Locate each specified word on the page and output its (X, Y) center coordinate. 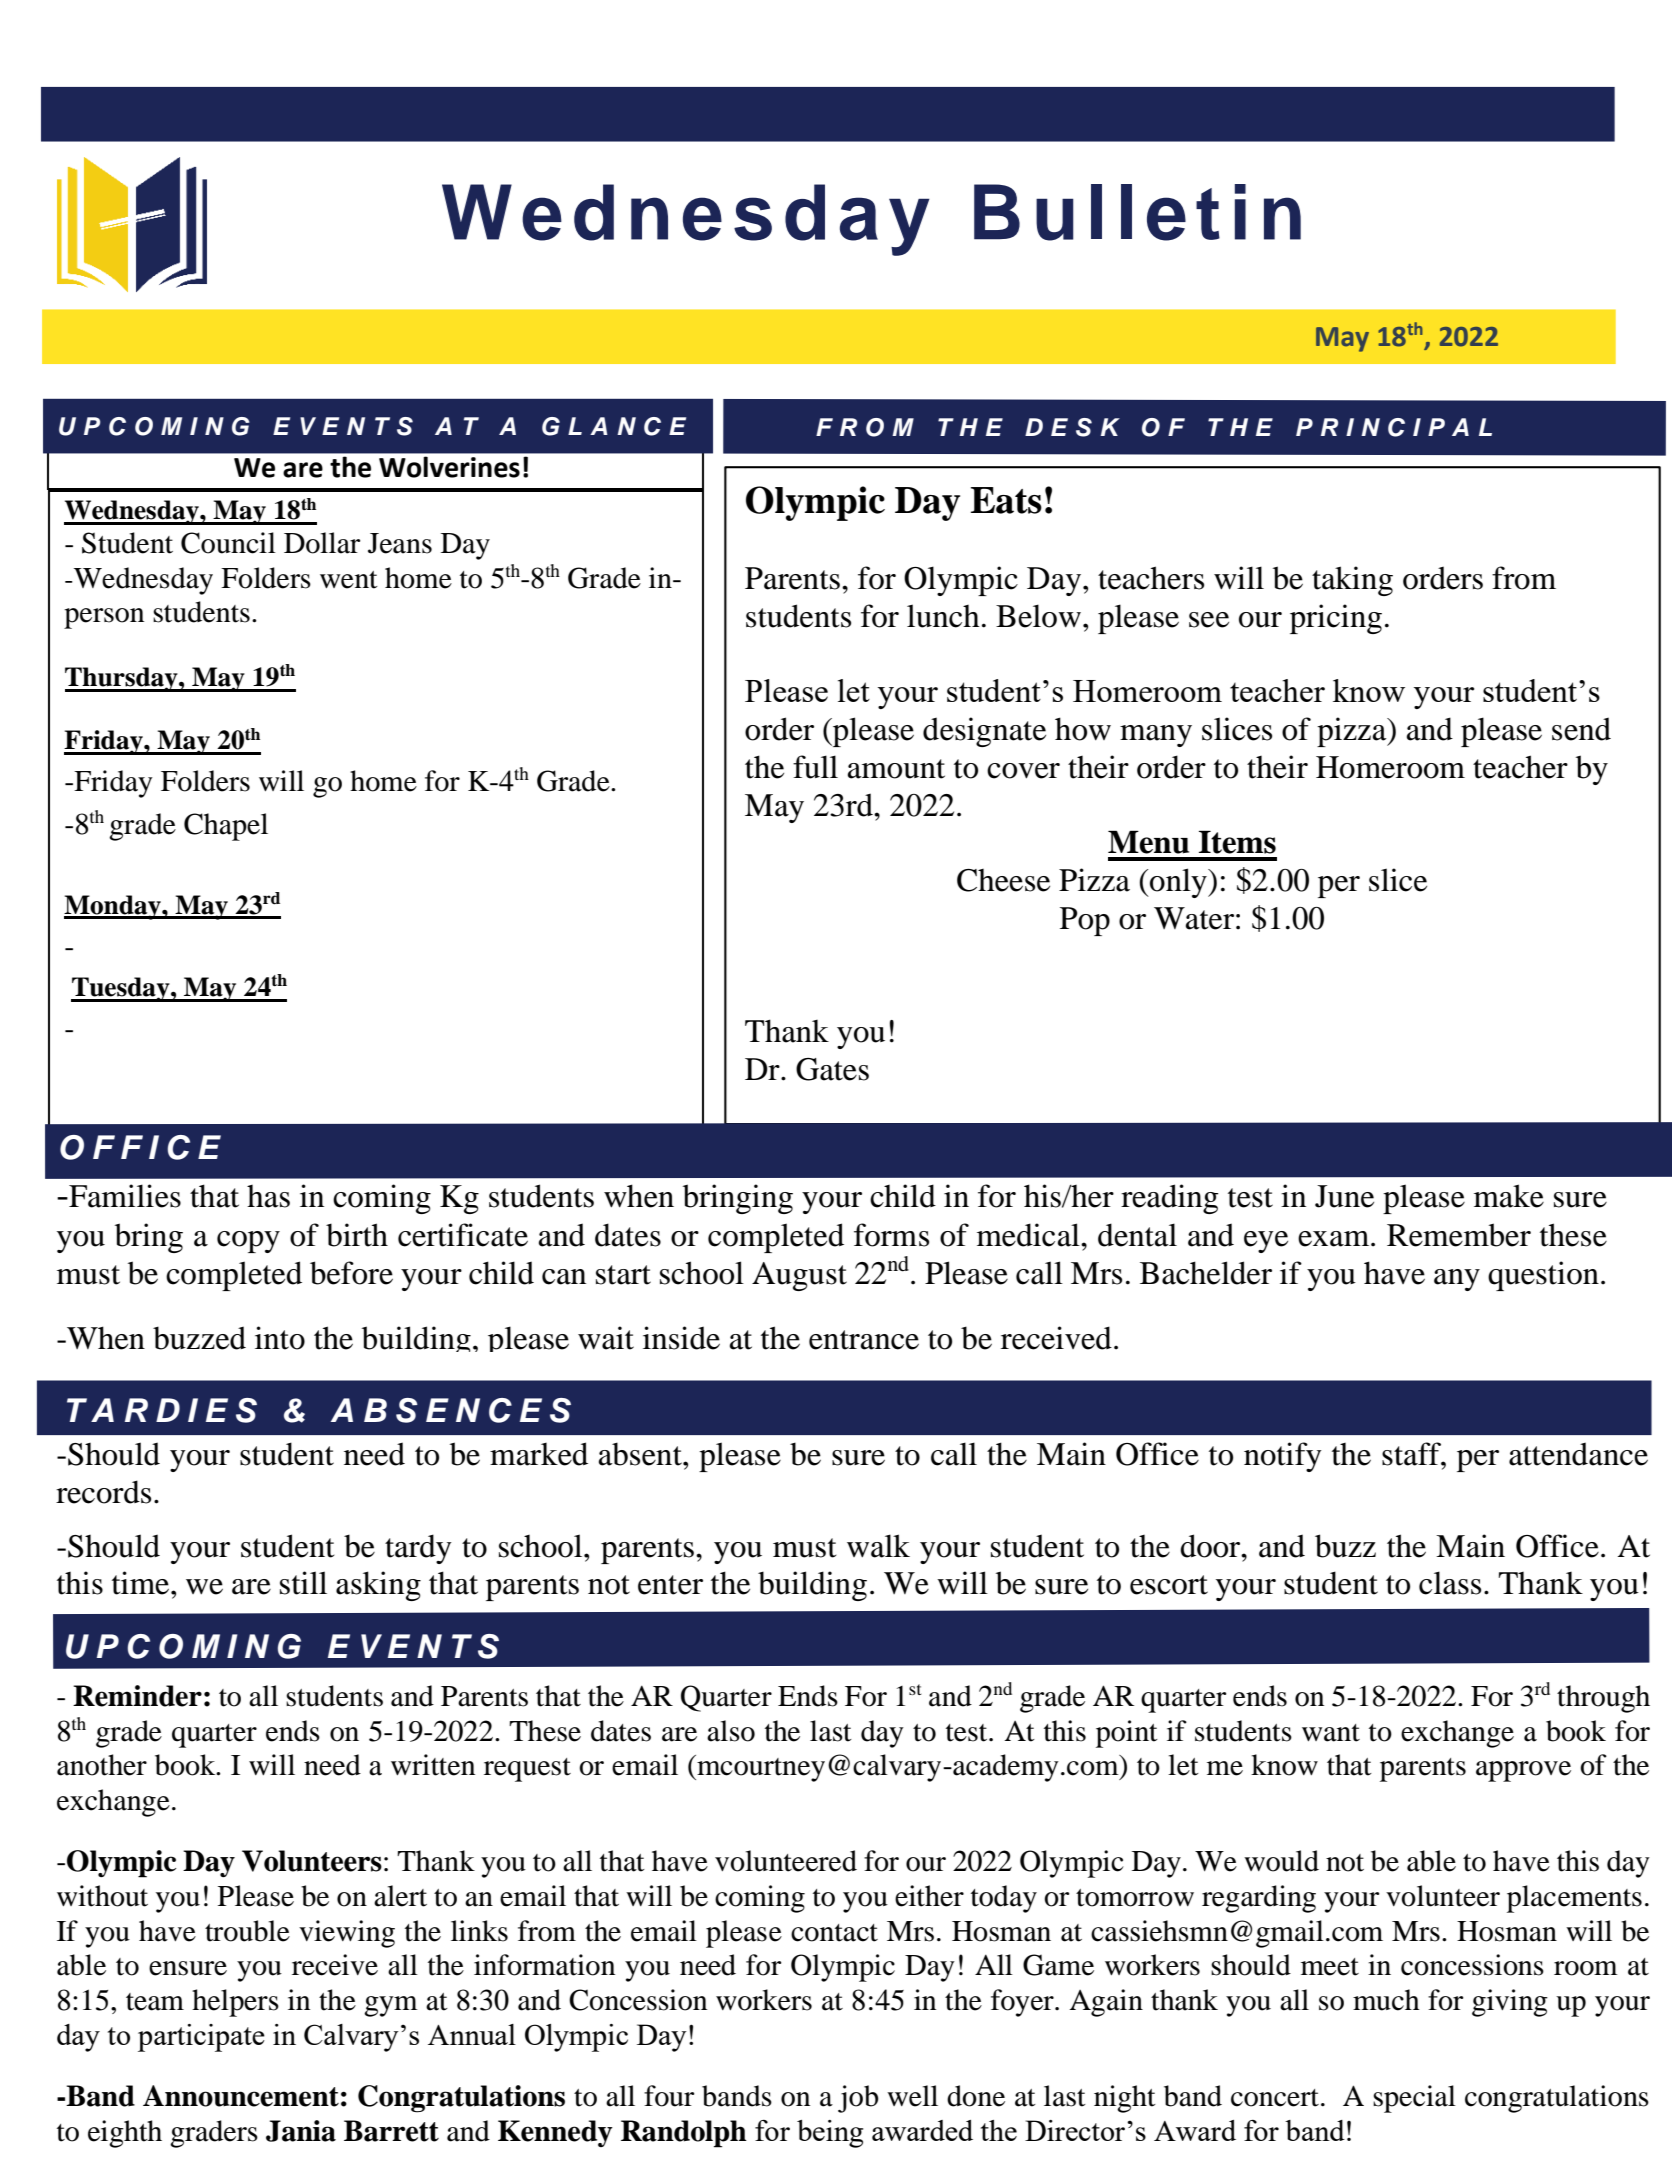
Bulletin (1137, 212)
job (858, 2099)
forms (891, 1235)
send (1581, 729)
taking (1352, 581)
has (268, 1196)
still (303, 1583)
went (349, 580)
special (1414, 2099)
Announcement (241, 2096)
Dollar (322, 543)
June (1344, 1196)
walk (878, 1546)
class (1450, 1583)
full (815, 767)
